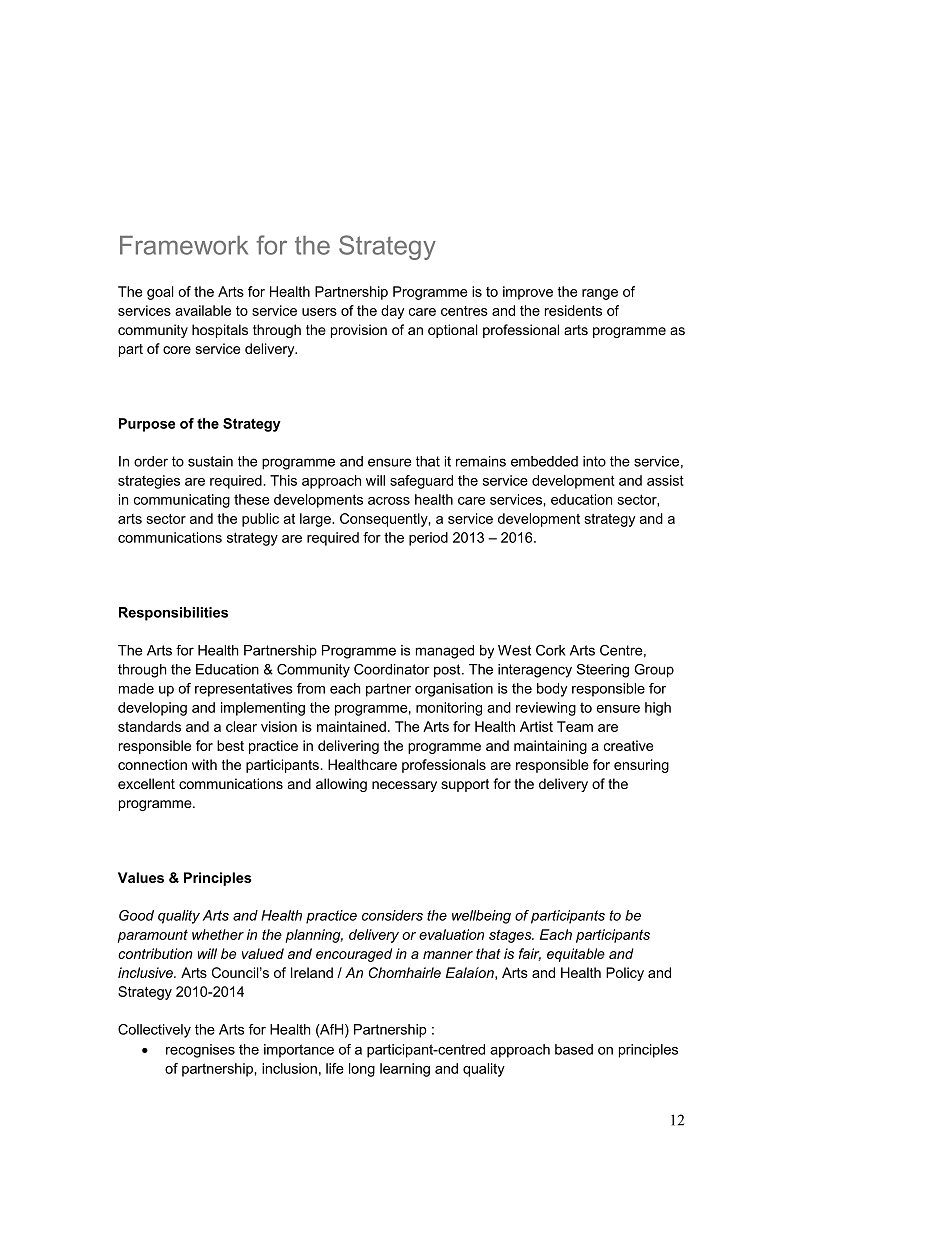  Describe the element at coordinates (594, 461) in the screenshot. I see `into` at that location.
